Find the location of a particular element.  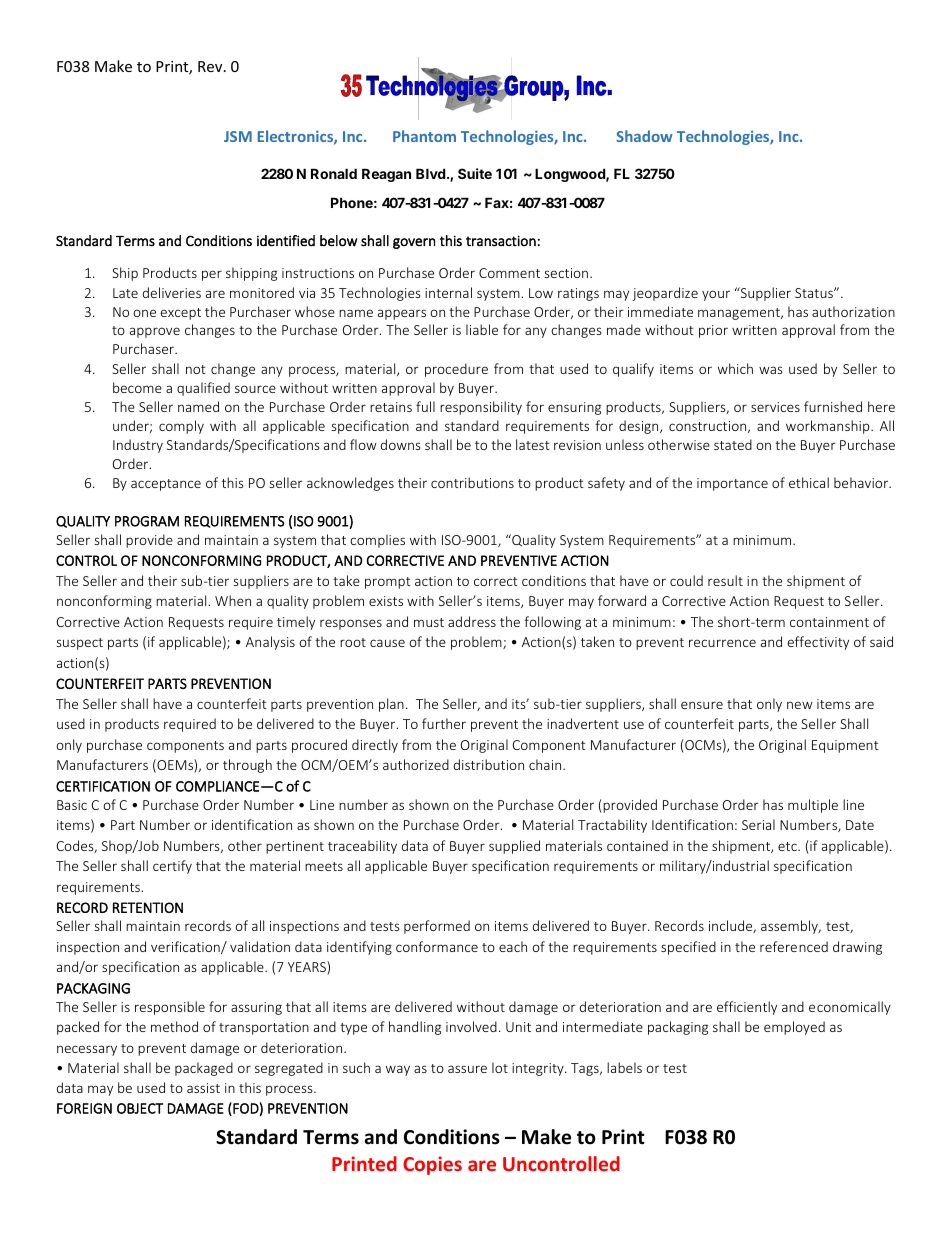

suspect is located at coordinates (80, 644).
